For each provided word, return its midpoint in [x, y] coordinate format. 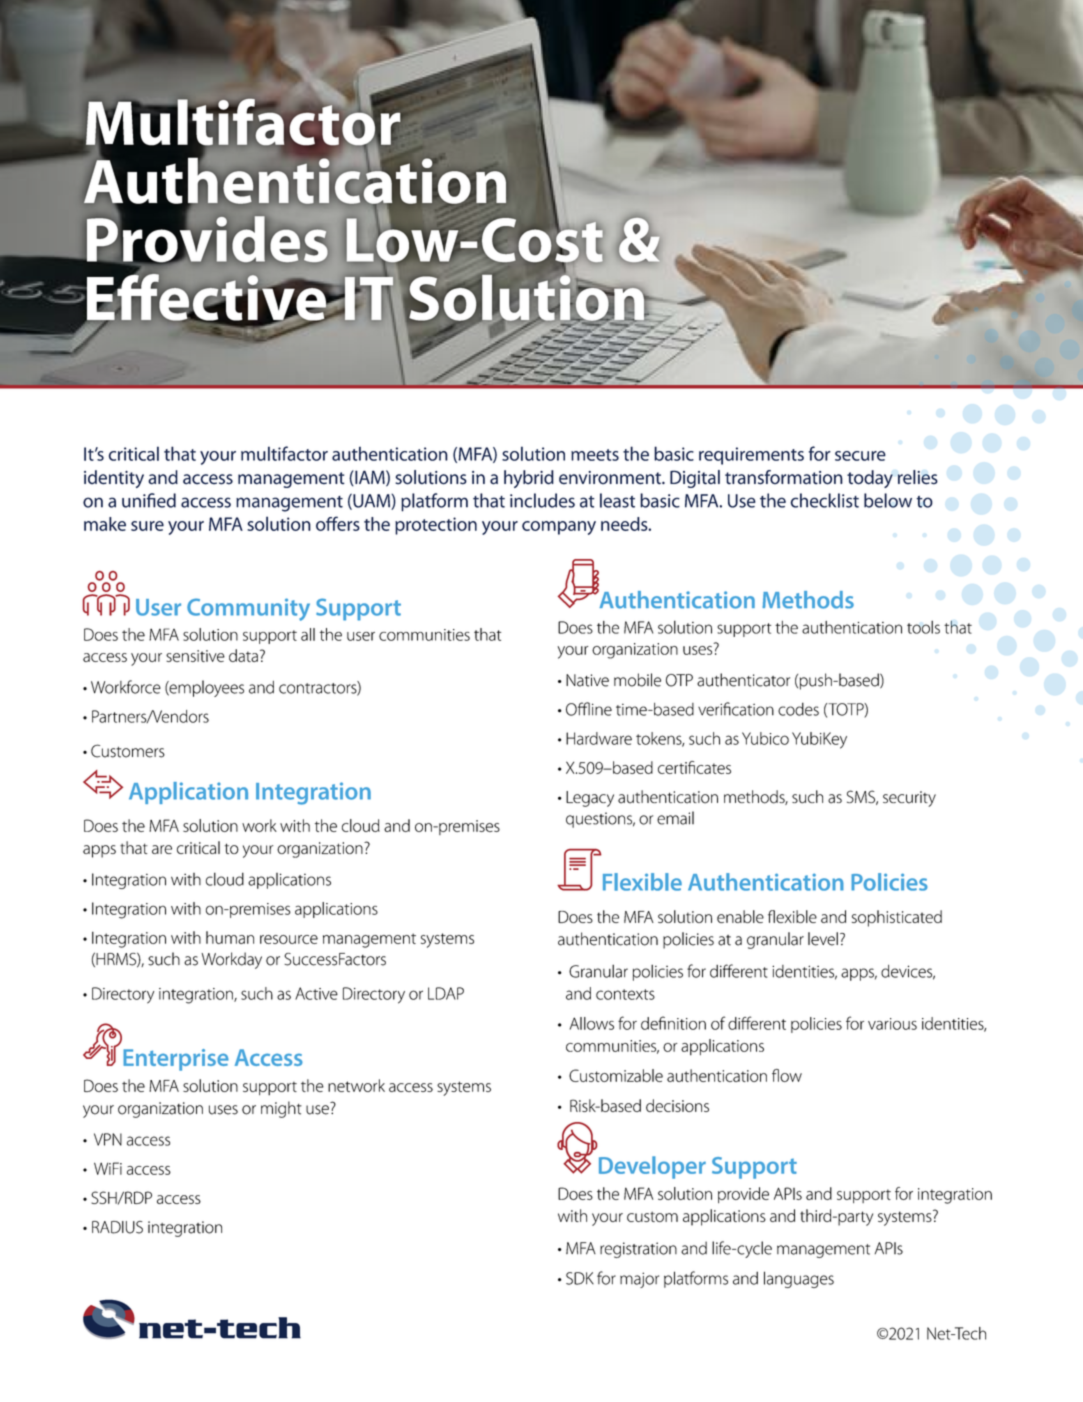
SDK [580, 1278]
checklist [824, 500]
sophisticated [897, 918]
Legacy [590, 799]
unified [149, 500]
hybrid [529, 479]
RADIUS [117, 1227]
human [230, 937]
